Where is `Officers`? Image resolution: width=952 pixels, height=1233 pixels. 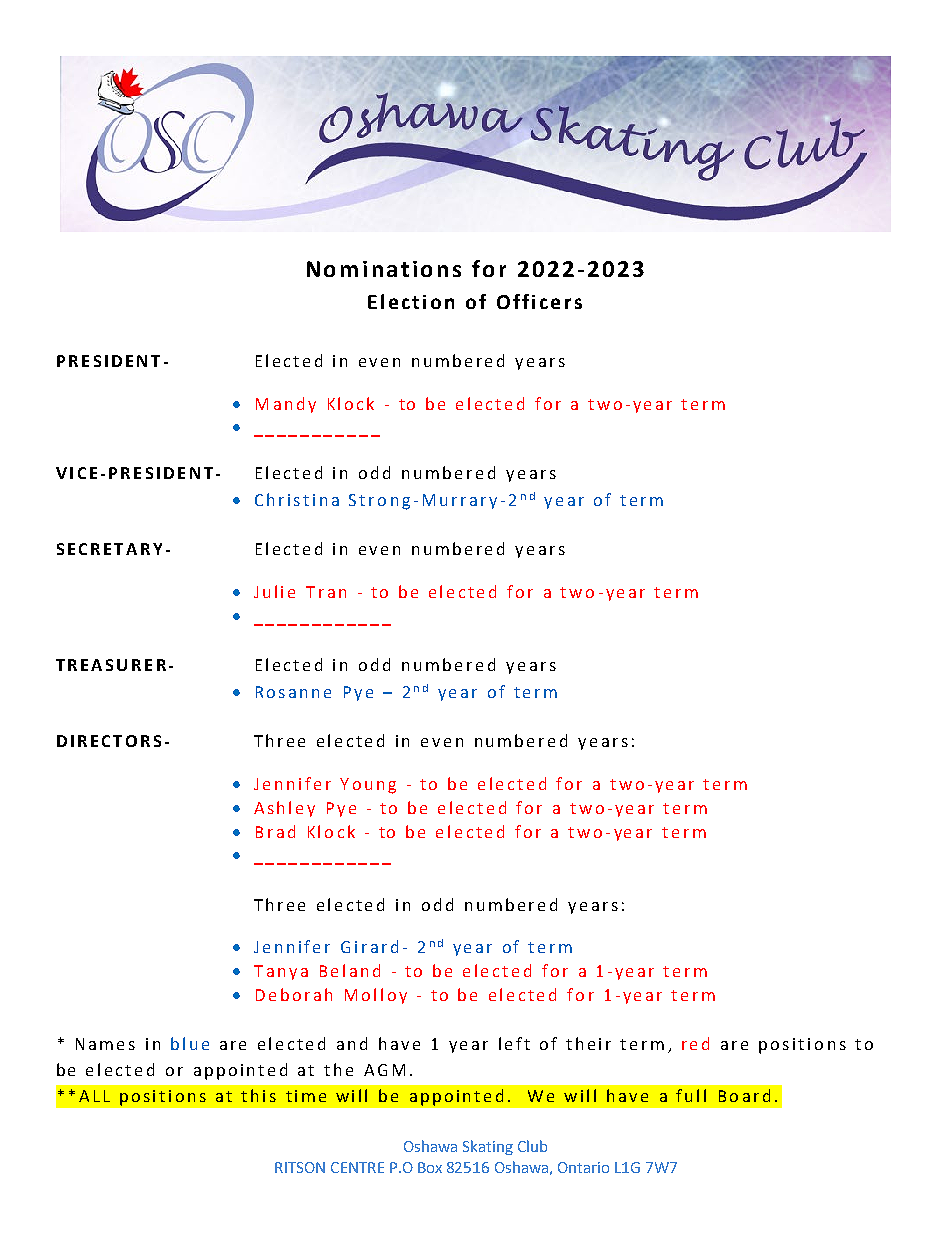 Officers is located at coordinates (539, 301).
